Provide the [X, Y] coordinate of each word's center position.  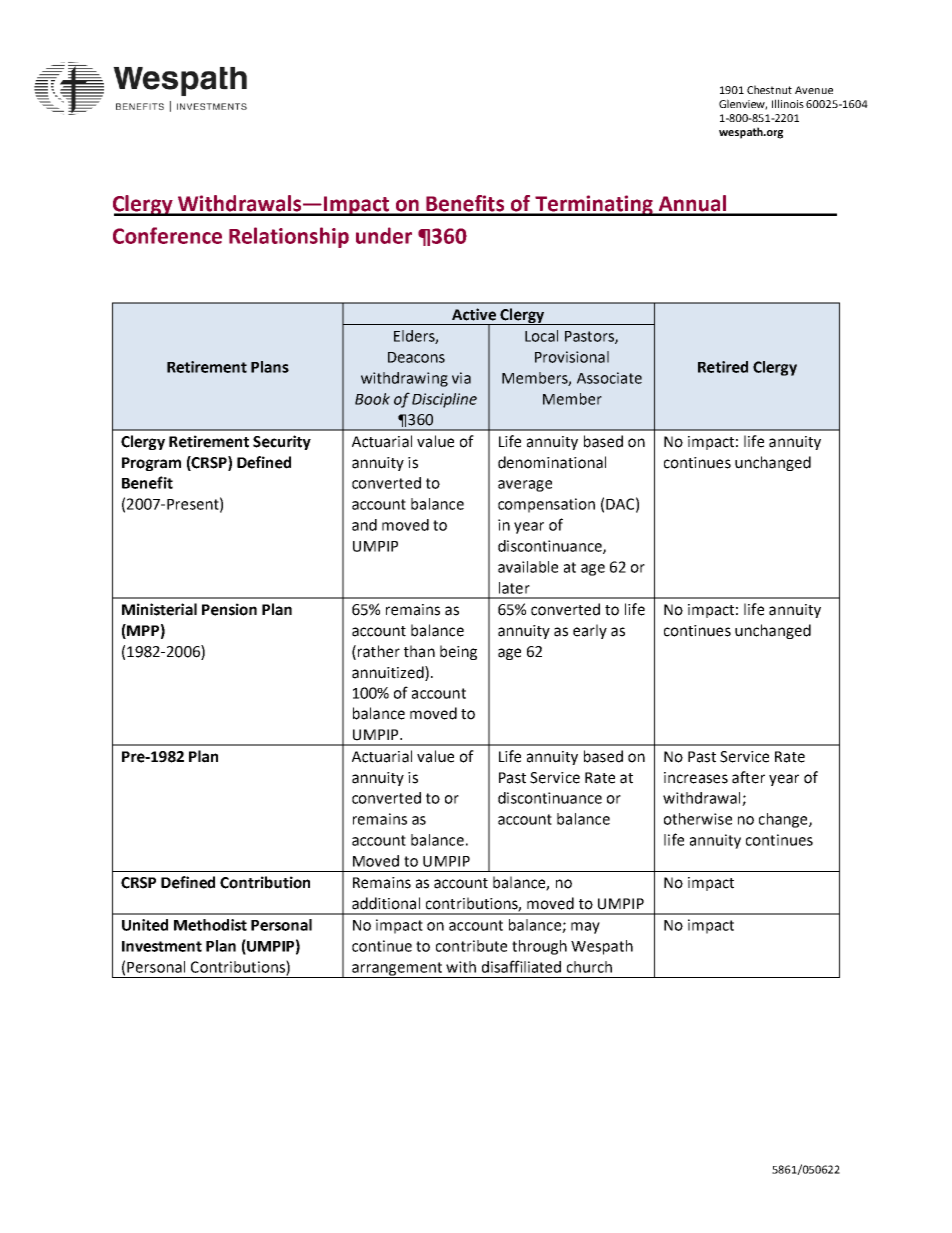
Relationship [289, 237]
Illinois [788, 103]
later [514, 588]
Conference [167, 235]
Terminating [594, 205]
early [590, 631]
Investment [162, 946]
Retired [723, 367]
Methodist [210, 925]
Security [282, 442]
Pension [229, 609]
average [525, 486]
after [748, 777]
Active [474, 314]
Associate [609, 378]
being [458, 652]
